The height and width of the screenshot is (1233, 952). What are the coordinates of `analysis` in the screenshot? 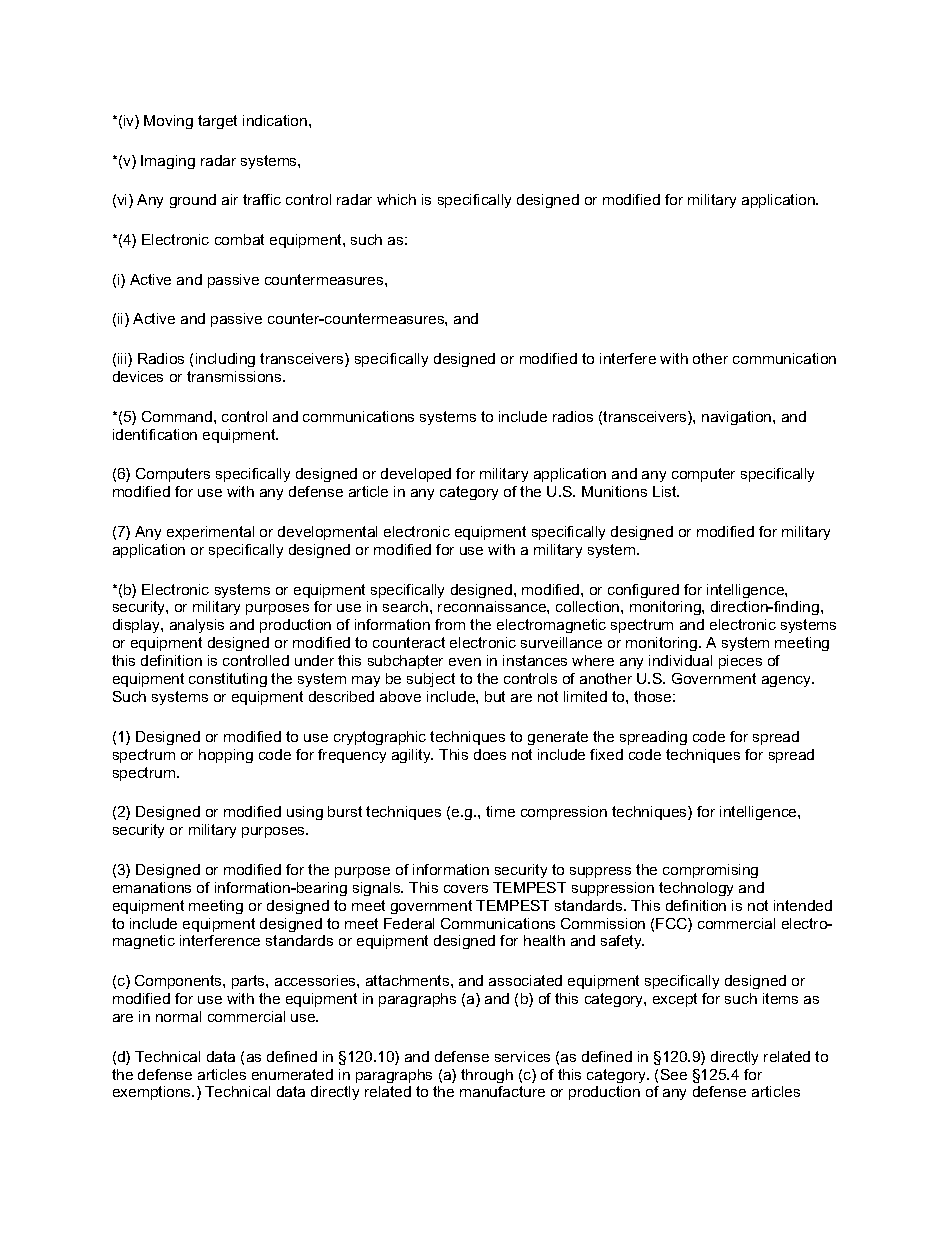 It's located at (197, 626).
